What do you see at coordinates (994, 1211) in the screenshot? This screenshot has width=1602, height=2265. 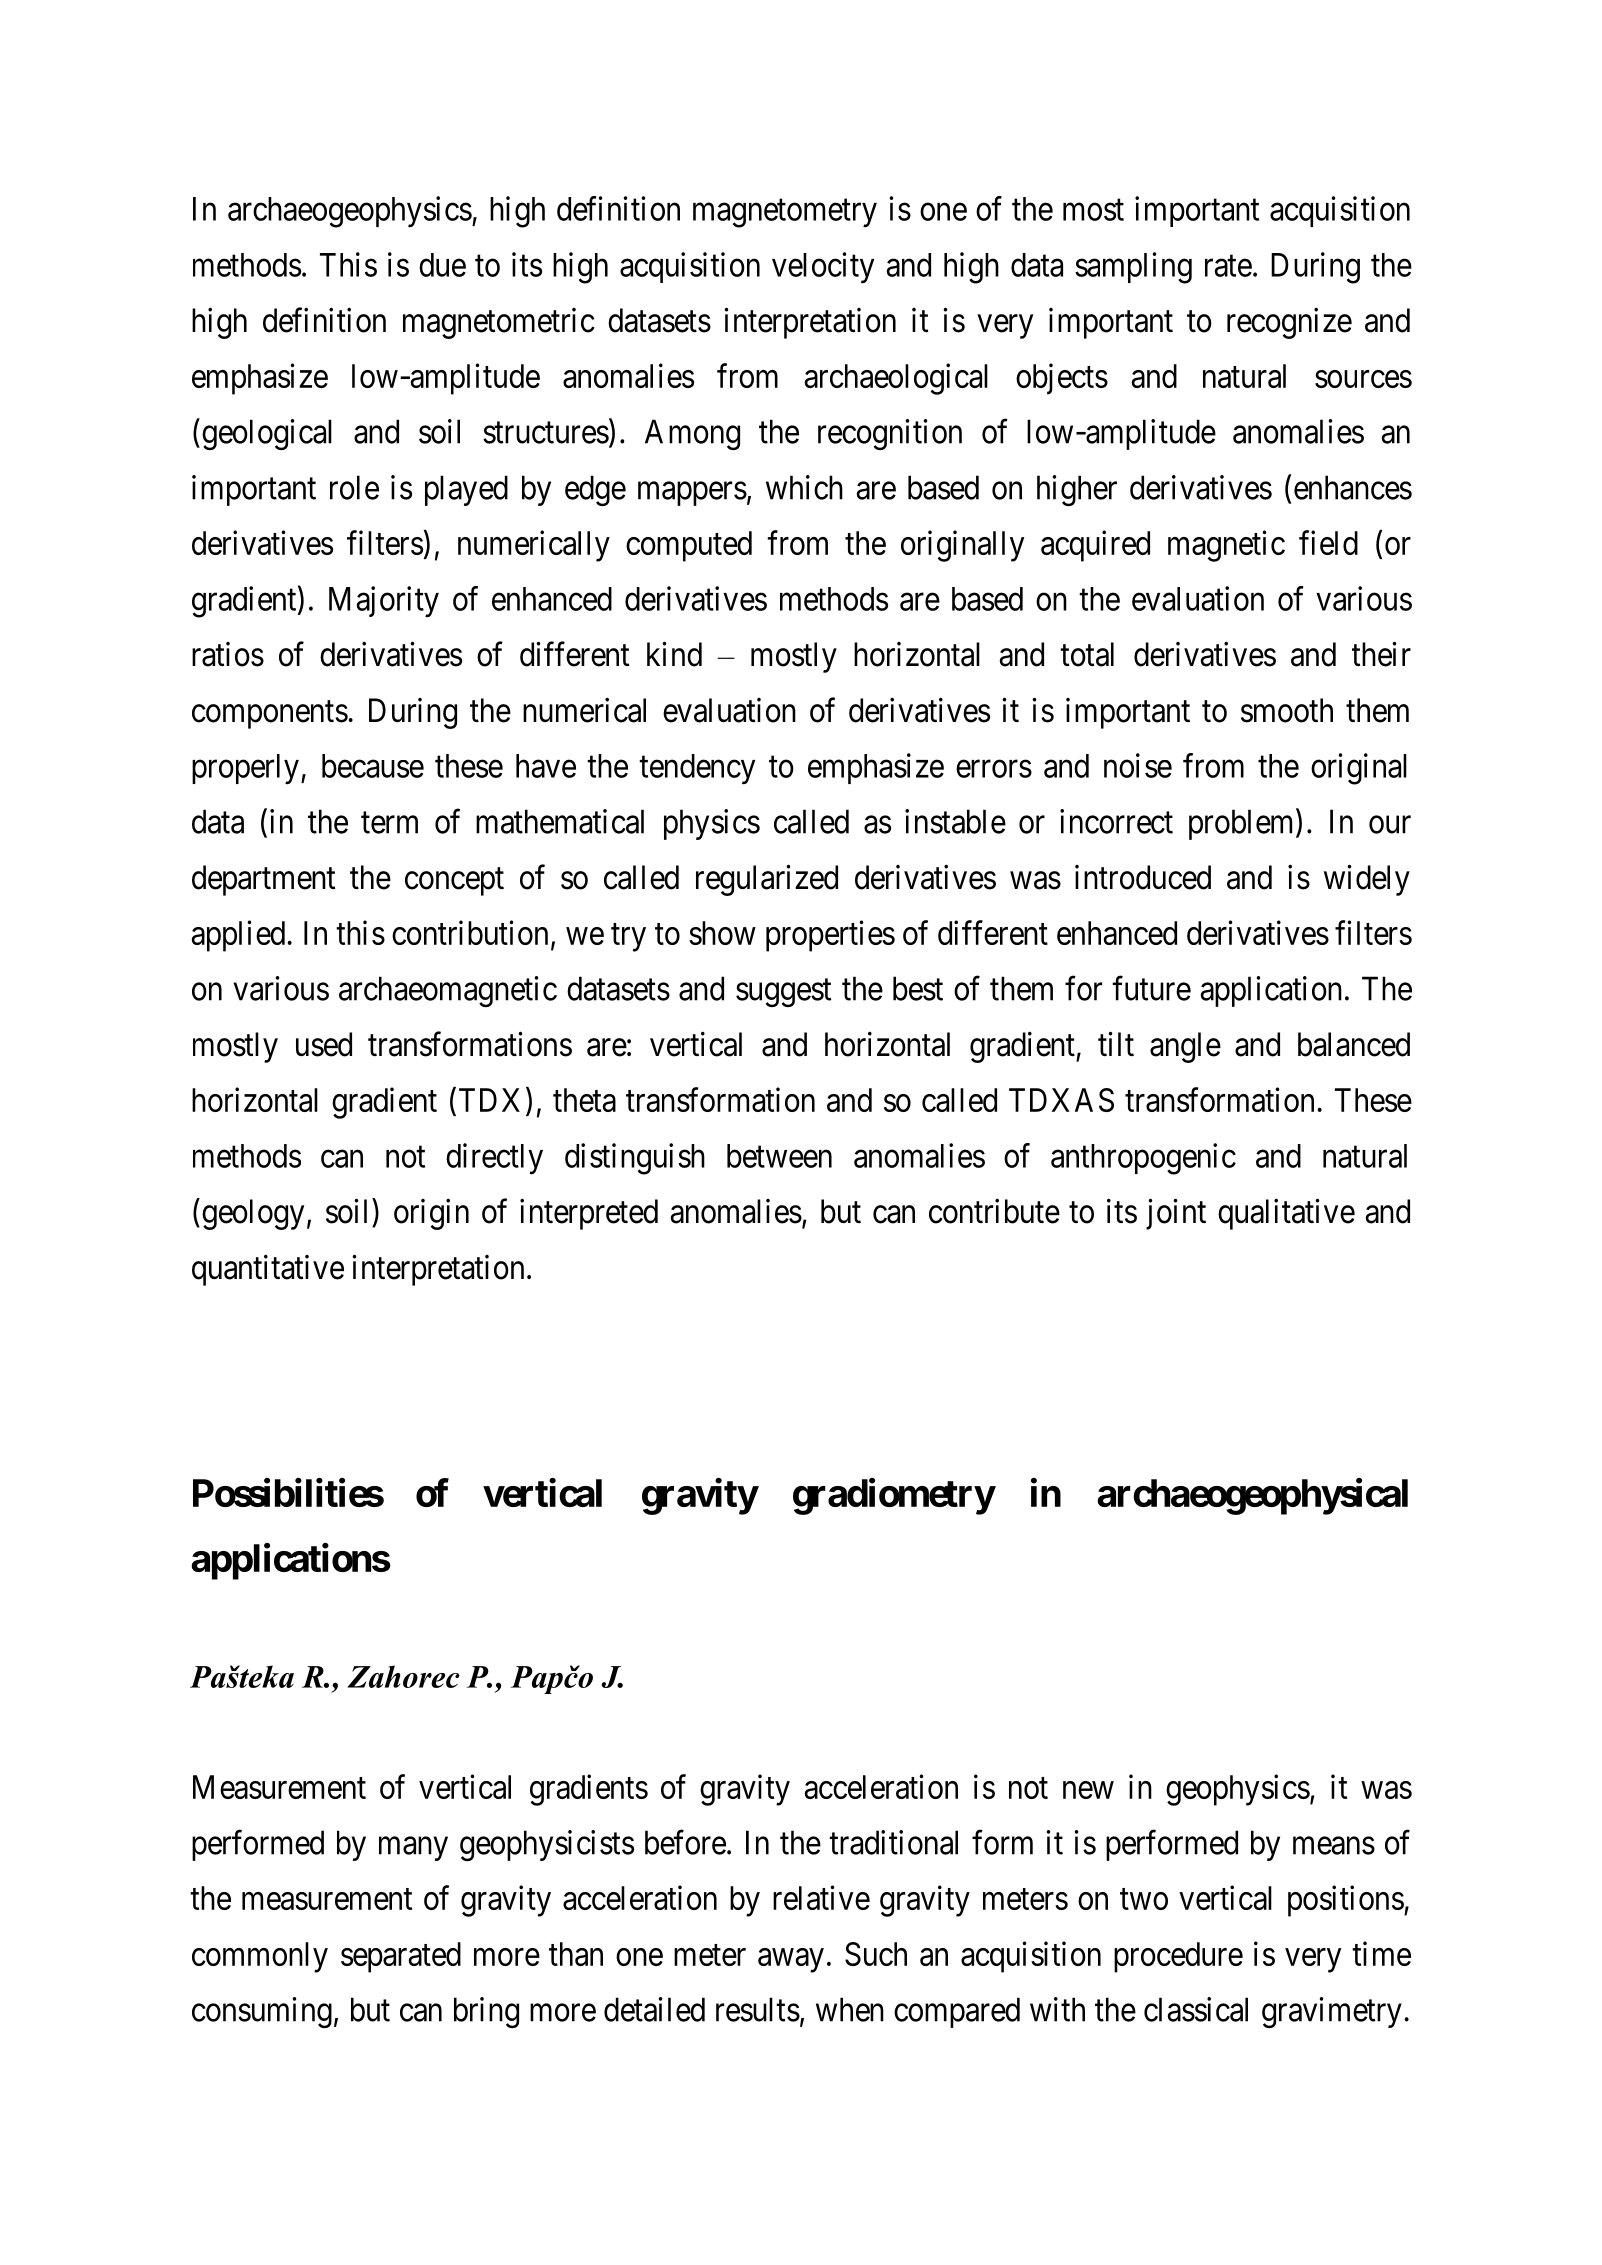 I see `contribute` at bounding box center [994, 1211].
